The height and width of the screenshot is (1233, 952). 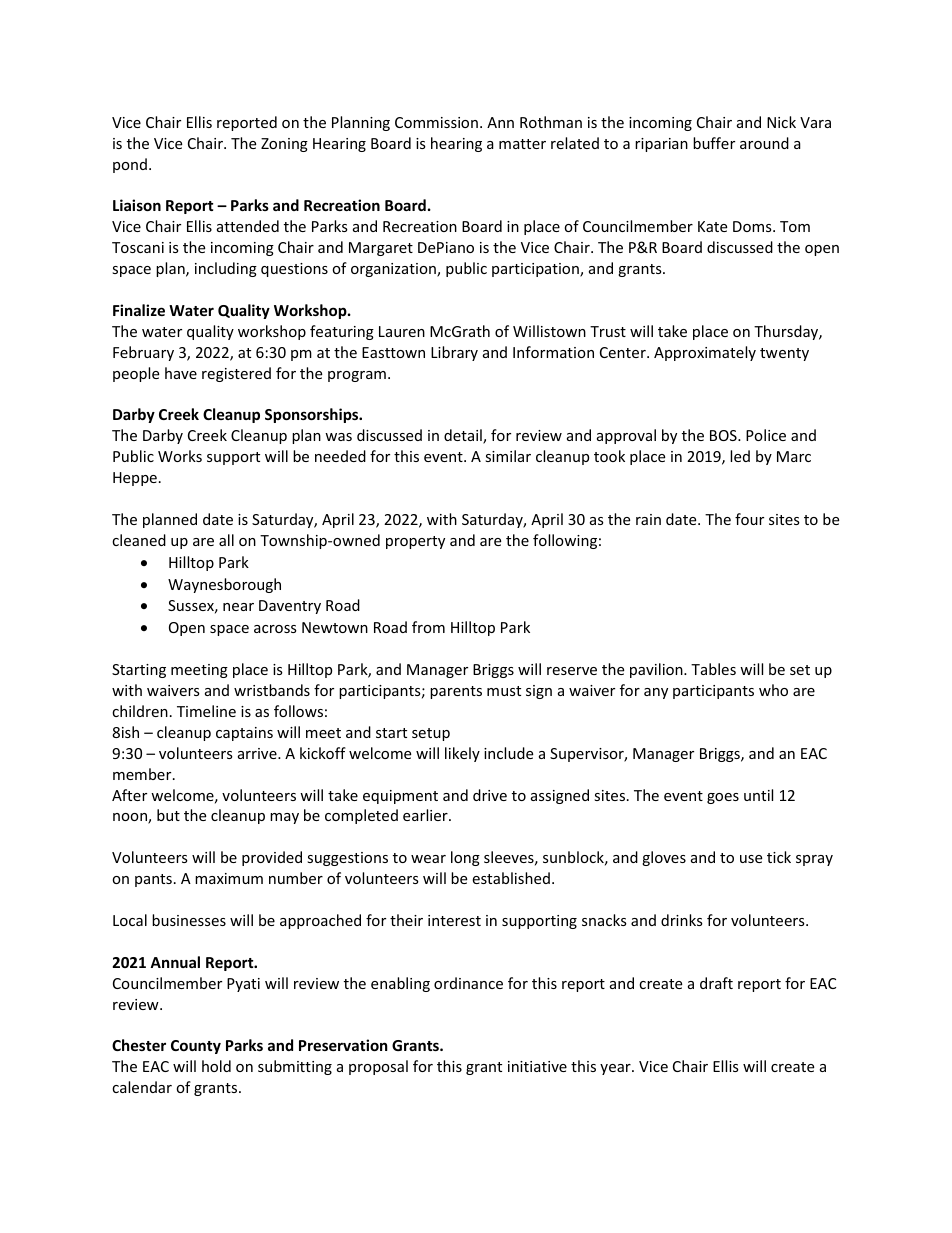 I want to click on Zoning, so click(x=284, y=145).
